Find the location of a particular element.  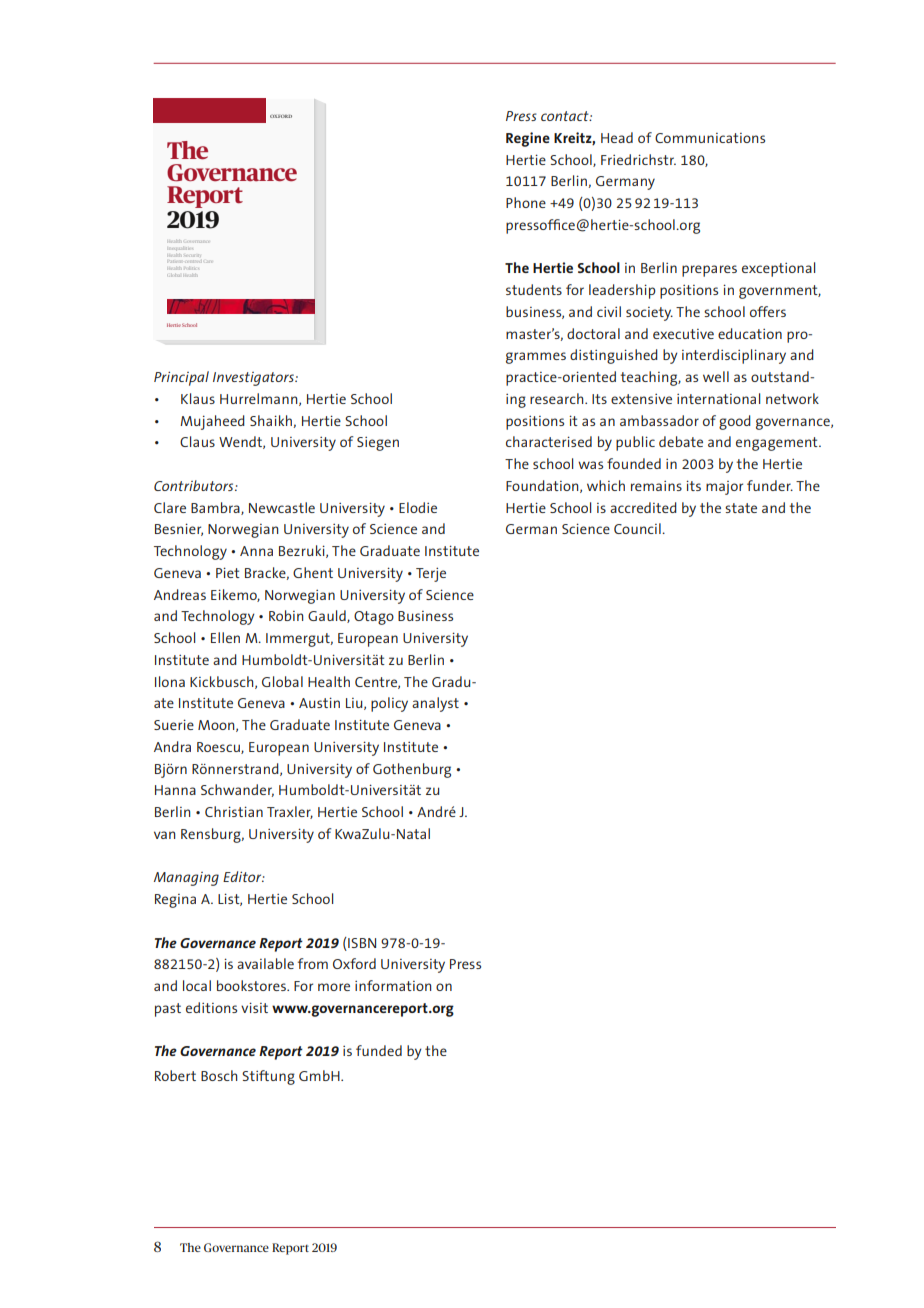

Christian is located at coordinates (234, 811).
